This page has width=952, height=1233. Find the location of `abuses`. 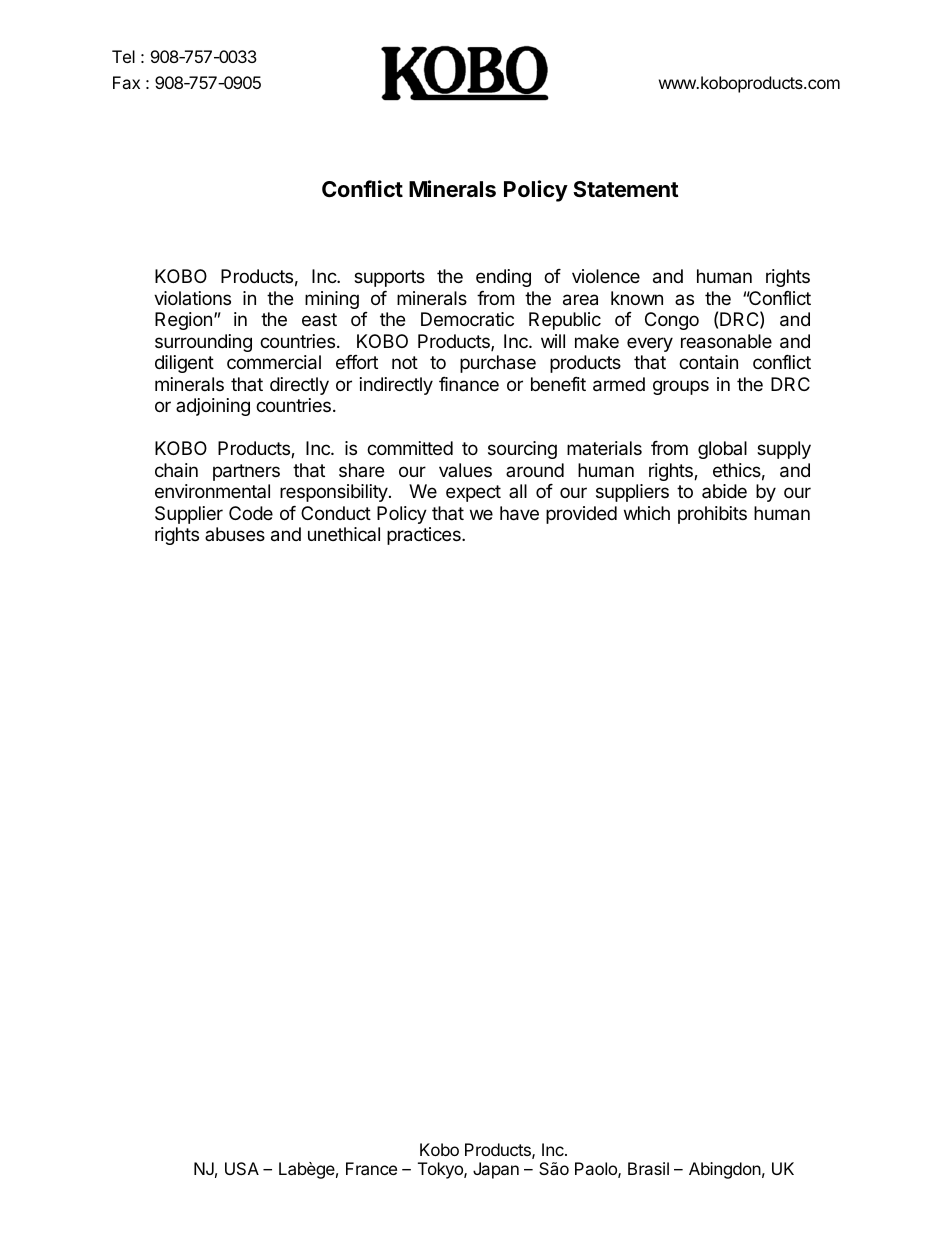

abuses is located at coordinates (235, 534).
